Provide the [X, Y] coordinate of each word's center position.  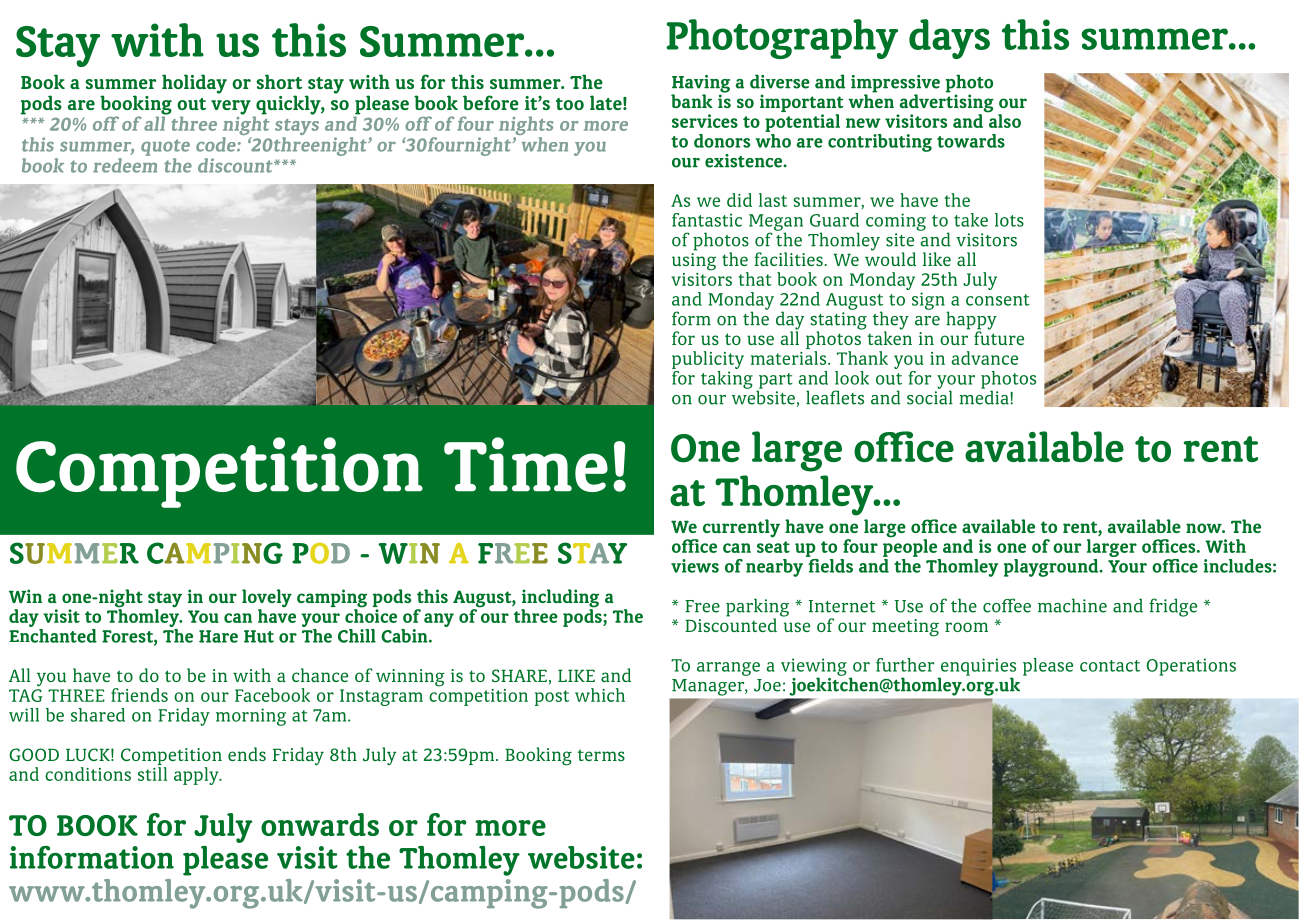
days [949, 39]
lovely [267, 599]
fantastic [707, 220]
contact [1110, 666]
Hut [259, 636]
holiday [194, 84]
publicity [708, 361]
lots [1009, 220]
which [600, 695]
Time [526, 464]
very [231, 107]
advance [984, 358]
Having [701, 85]
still [152, 774]
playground [1052, 568]
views [695, 566]
